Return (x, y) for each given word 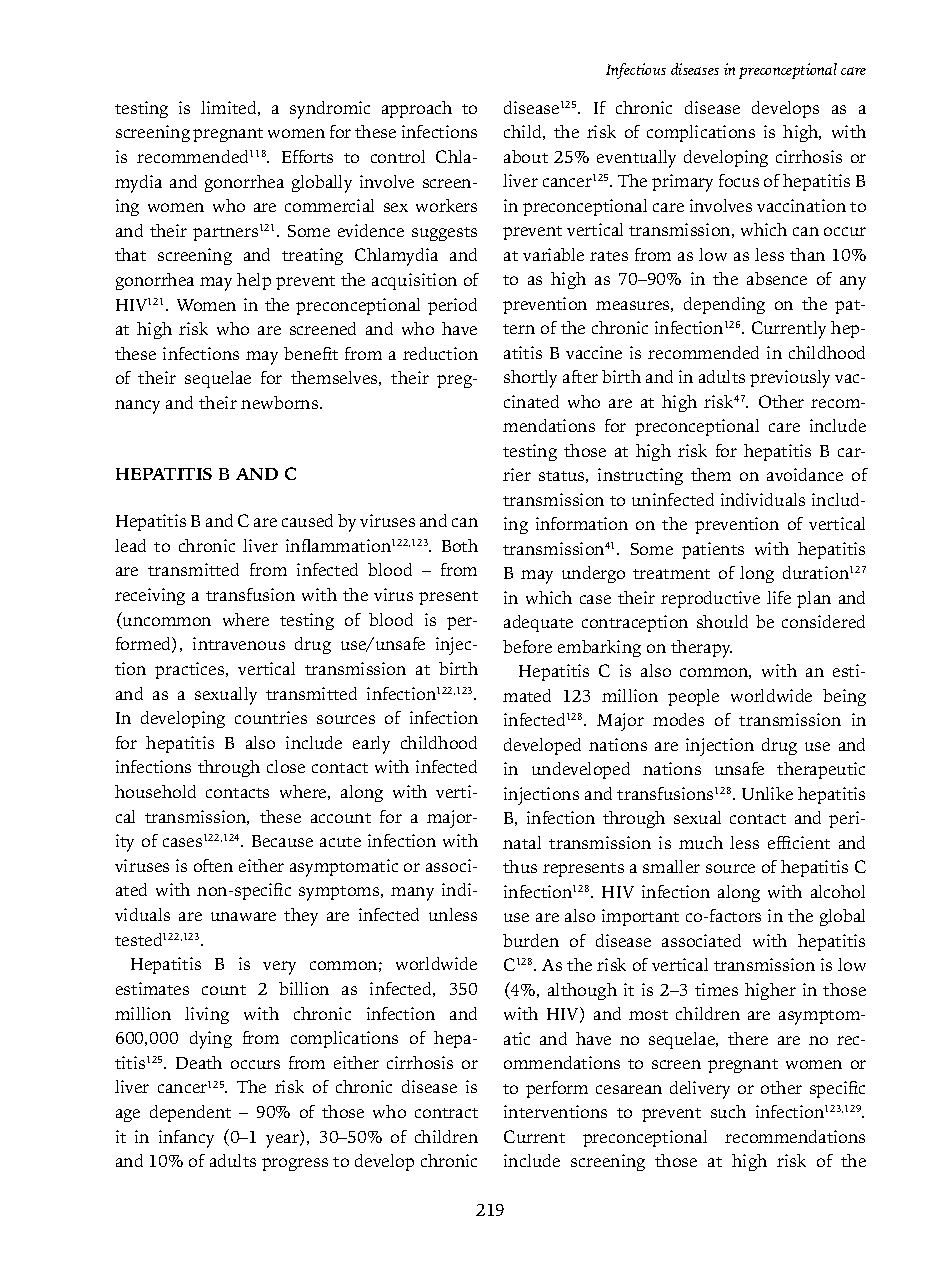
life (779, 597)
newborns (281, 402)
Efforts (307, 156)
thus (520, 866)
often (213, 865)
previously (790, 379)
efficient (799, 842)
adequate (538, 623)
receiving (150, 596)
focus (739, 180)
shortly (530, 379)
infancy (186, 1139)
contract (446, 1113)
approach (417, 109)
